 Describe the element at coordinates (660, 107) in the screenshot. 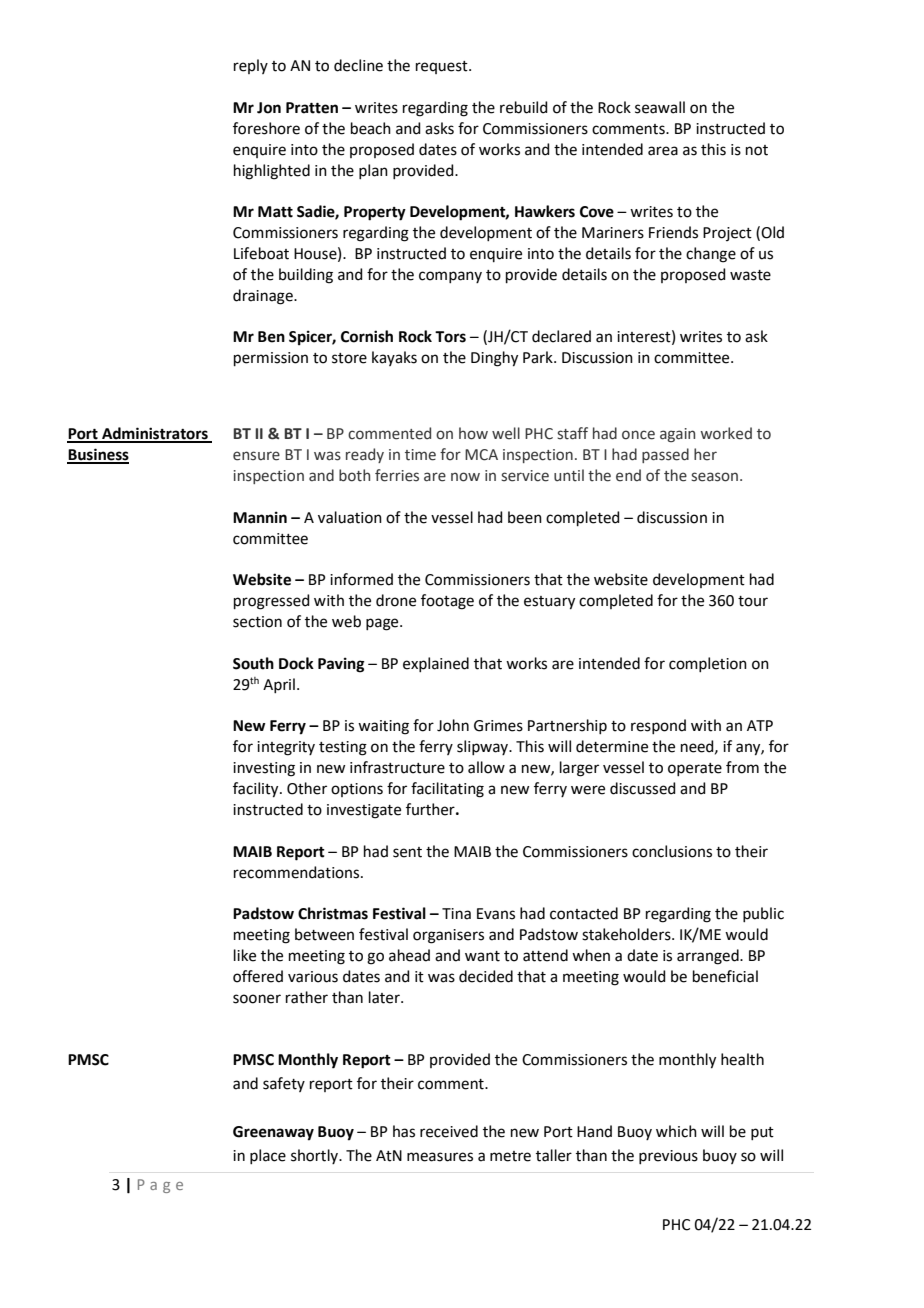

I see `seawall` at that location.
